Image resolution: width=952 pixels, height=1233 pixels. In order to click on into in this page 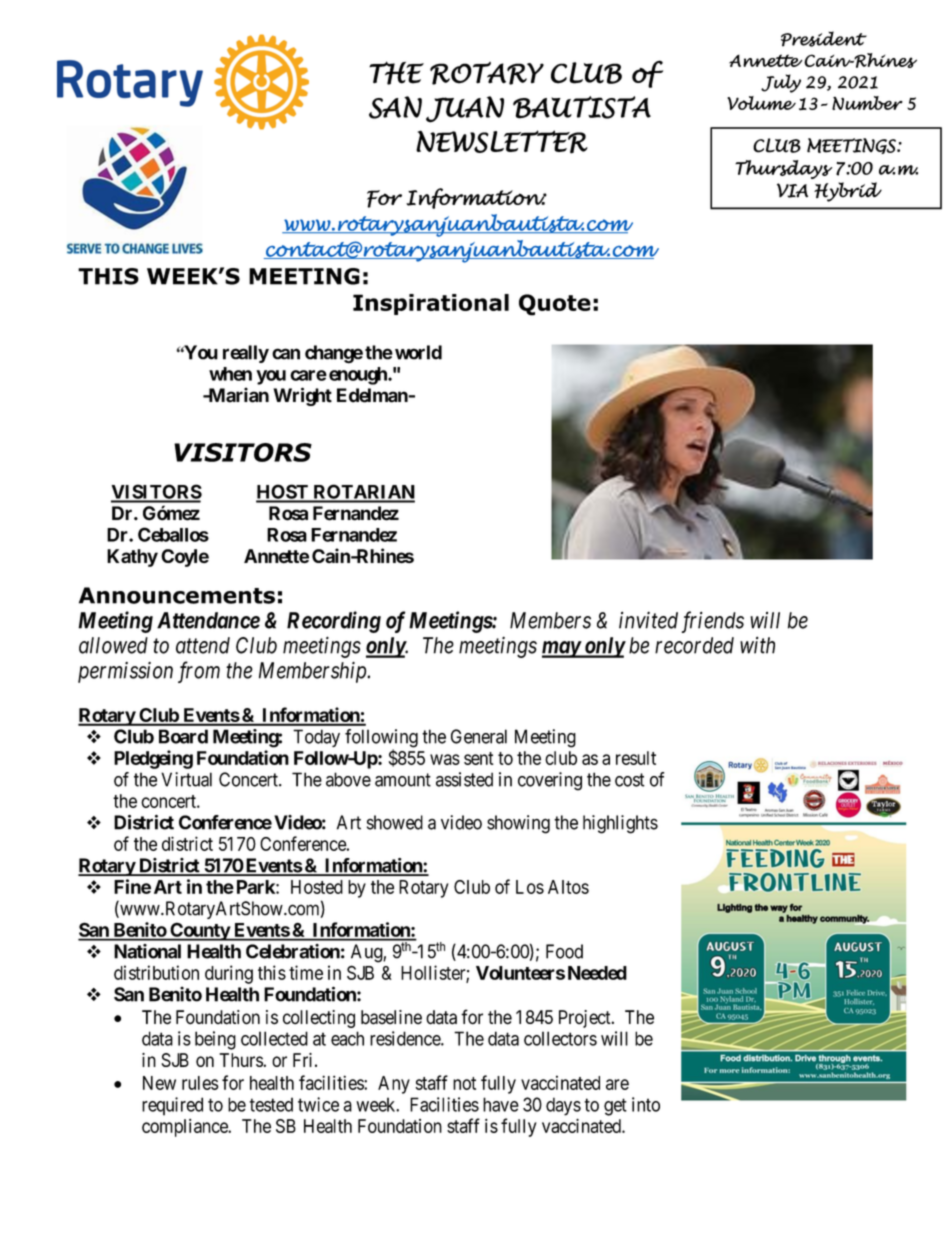, I will do `click(646, 1104)`.
